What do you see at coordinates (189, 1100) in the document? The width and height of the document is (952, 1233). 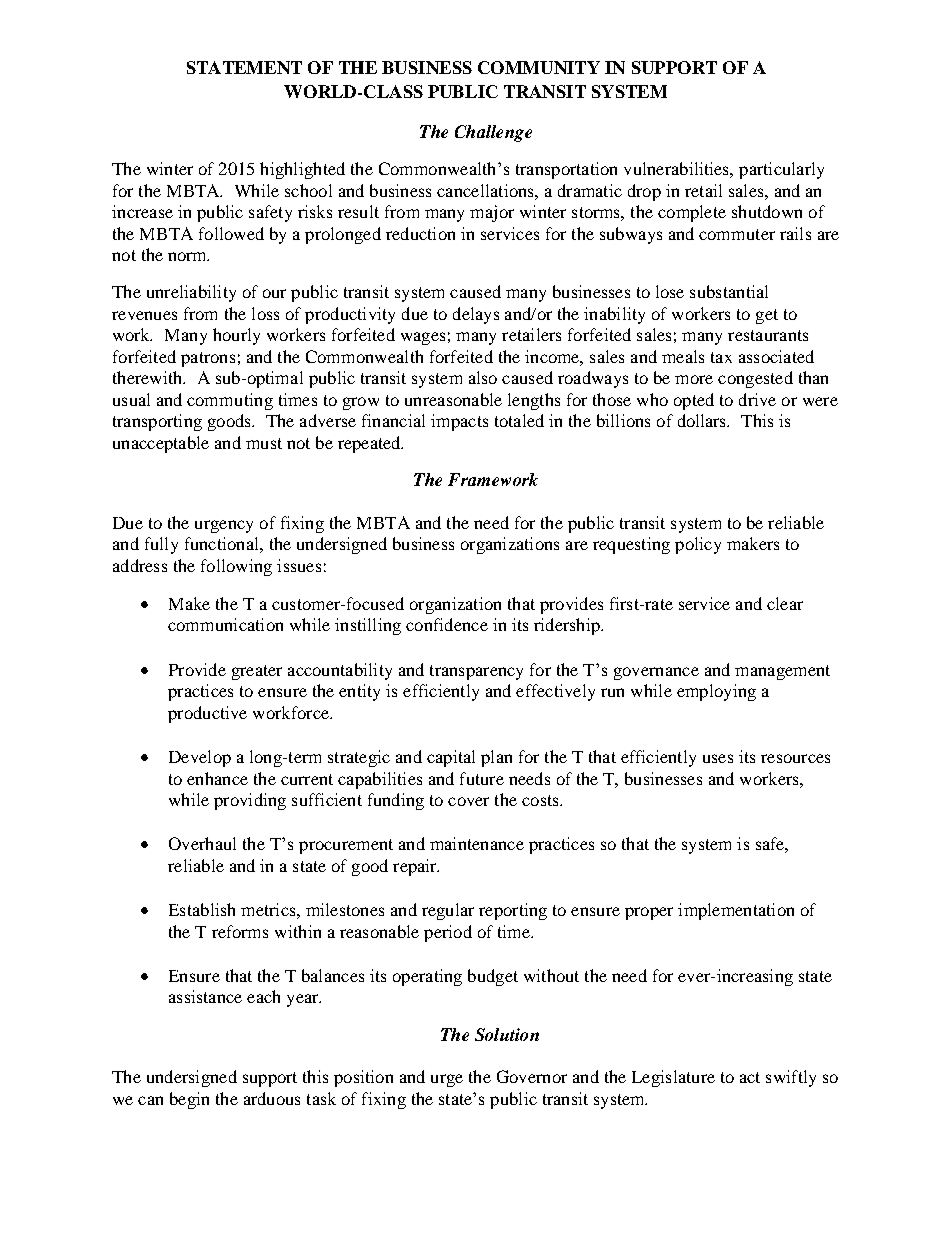 I see `begin` at bounding box center [189, 1100].
